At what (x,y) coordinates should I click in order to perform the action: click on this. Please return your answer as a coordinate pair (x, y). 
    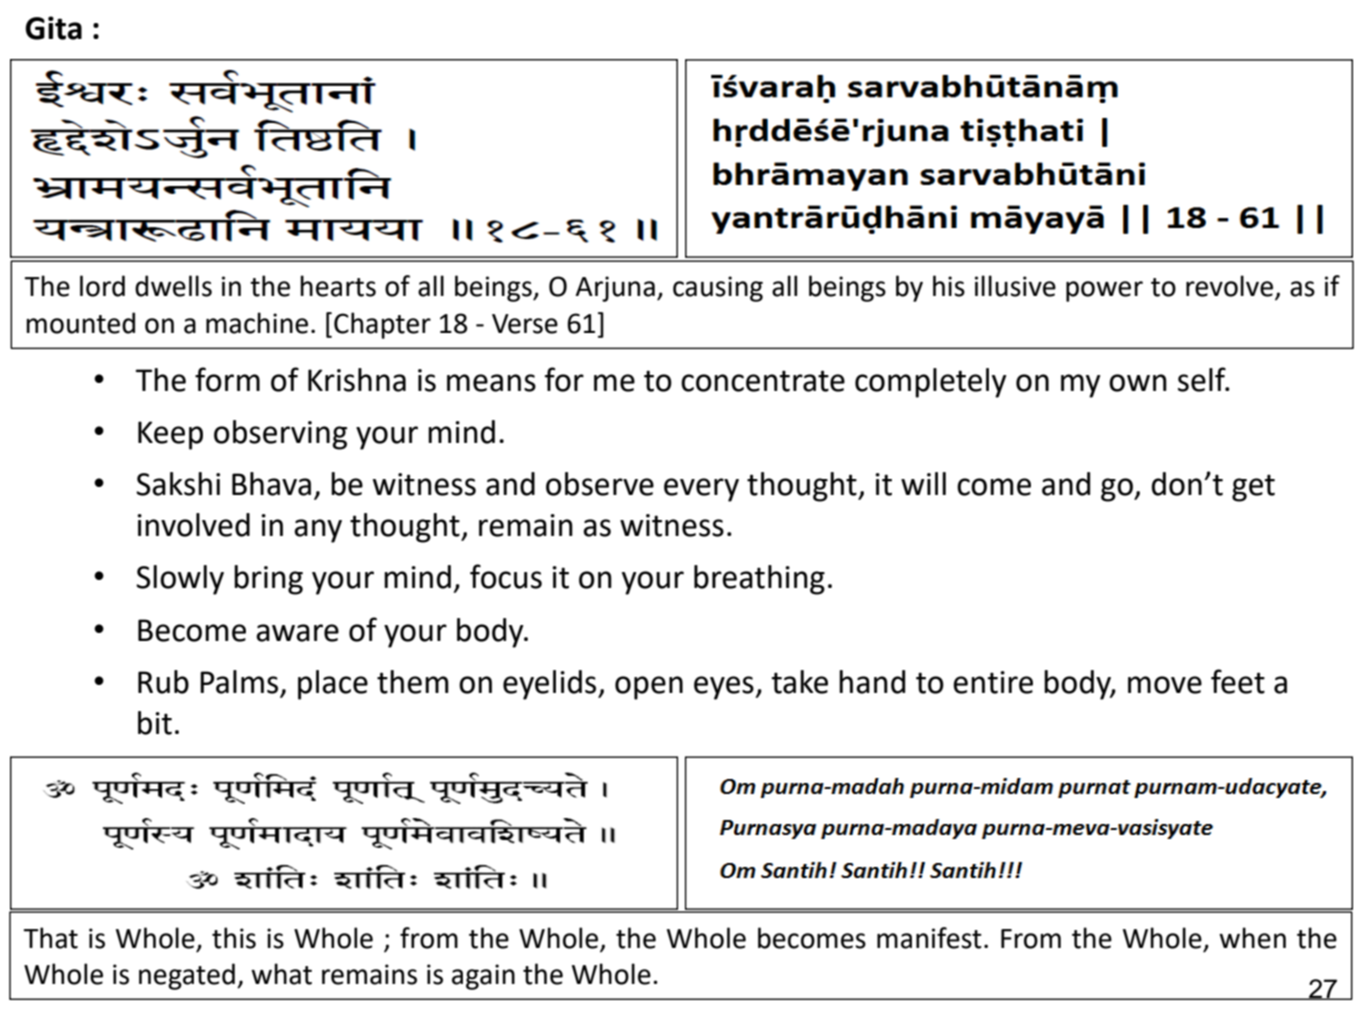
    Looking at the image, I should click on (234, 938).
